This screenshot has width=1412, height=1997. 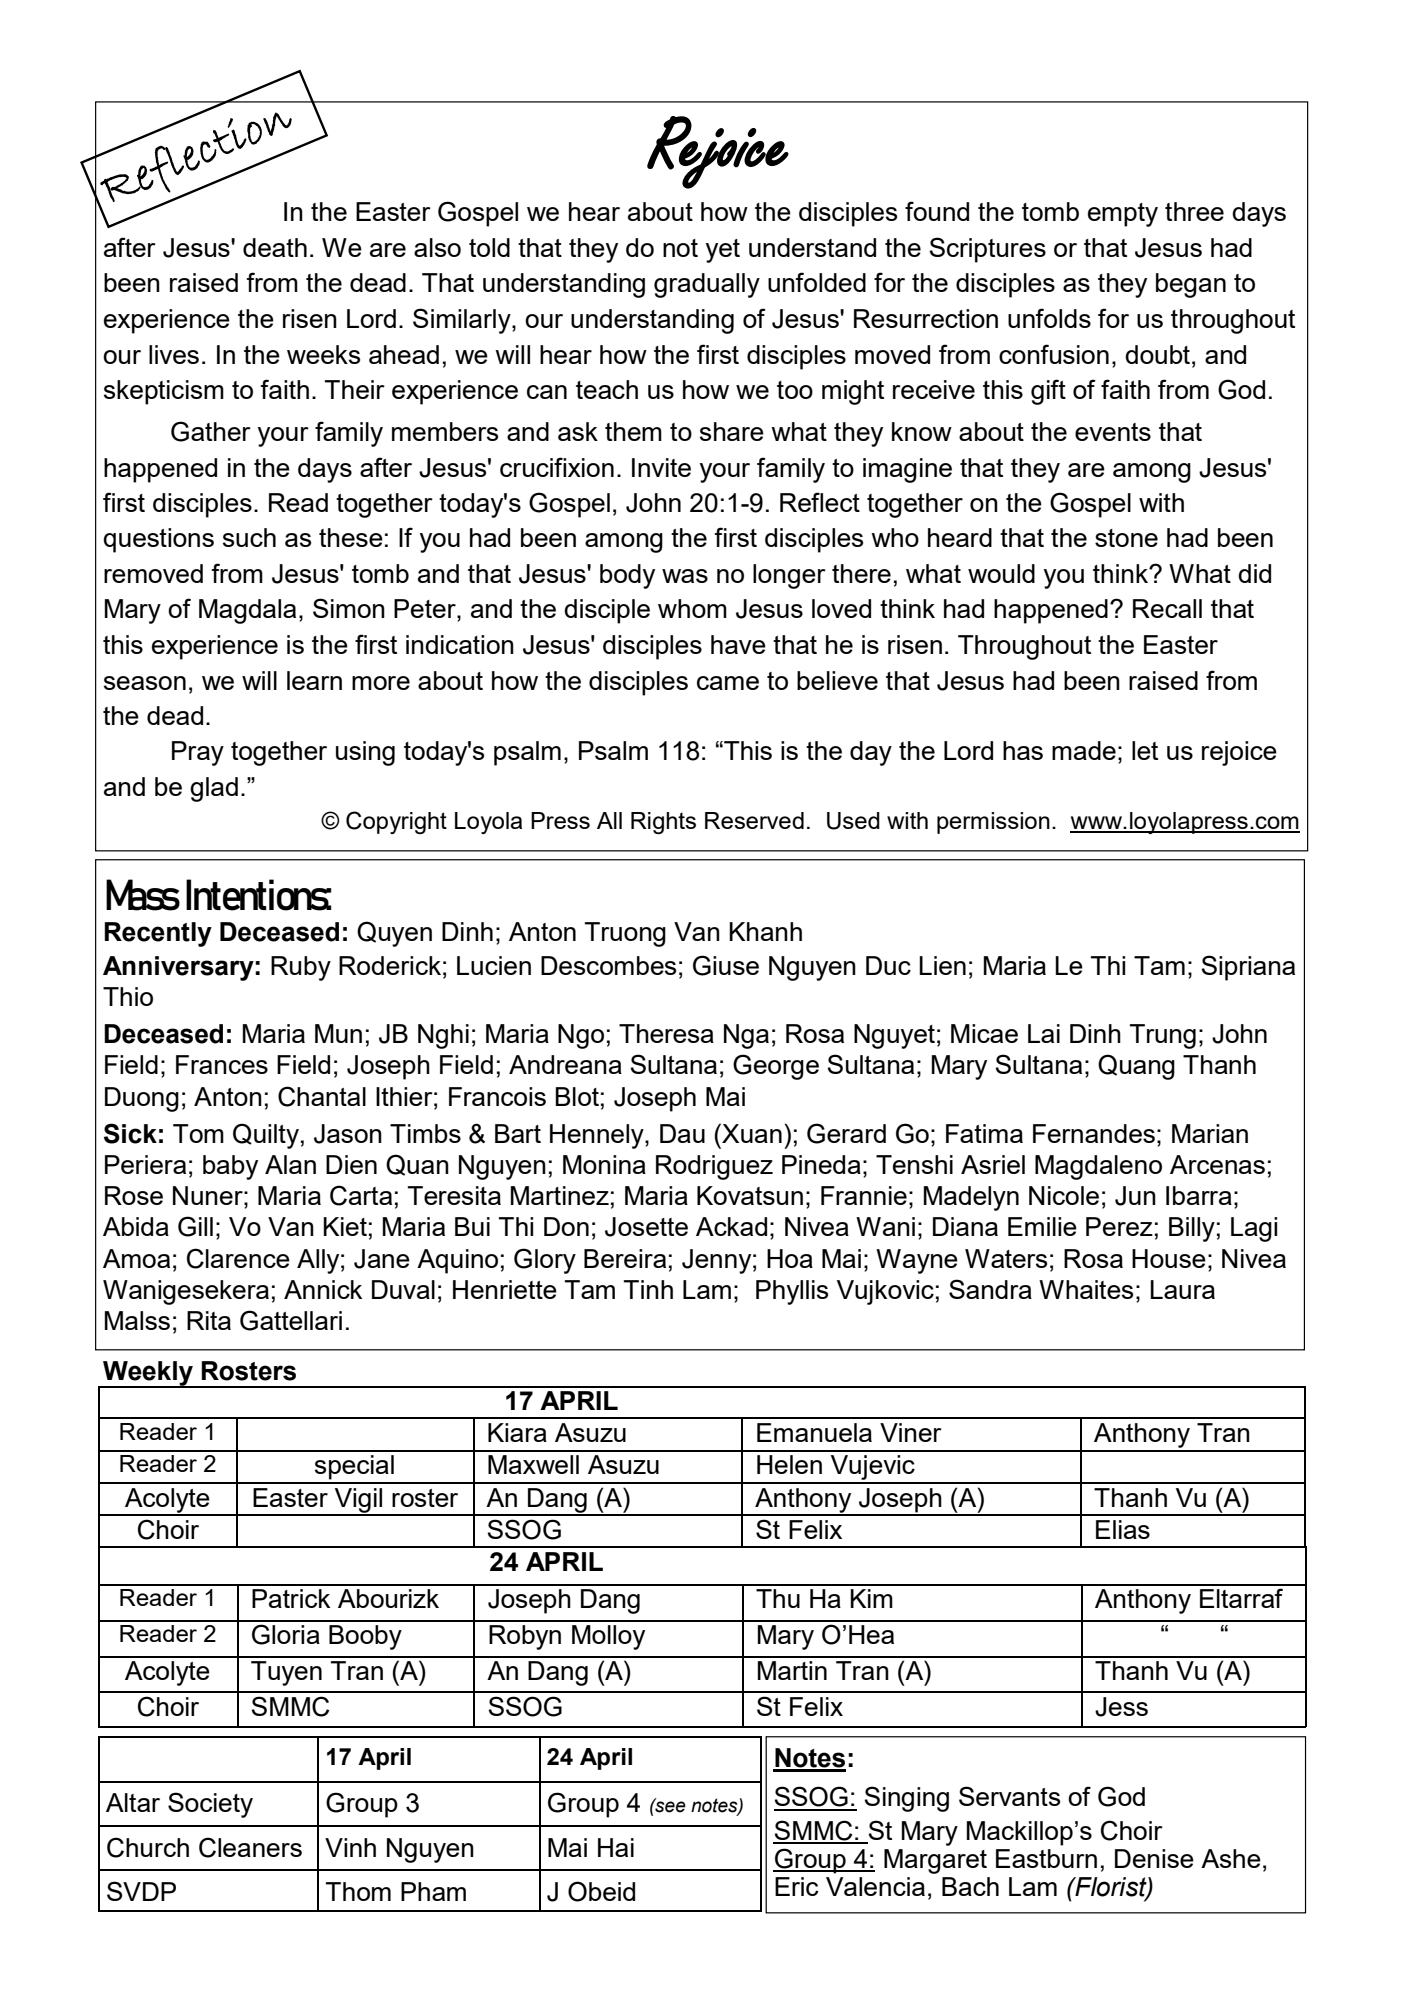 I want to click on Trung, so click(x=1163, y=1036).
